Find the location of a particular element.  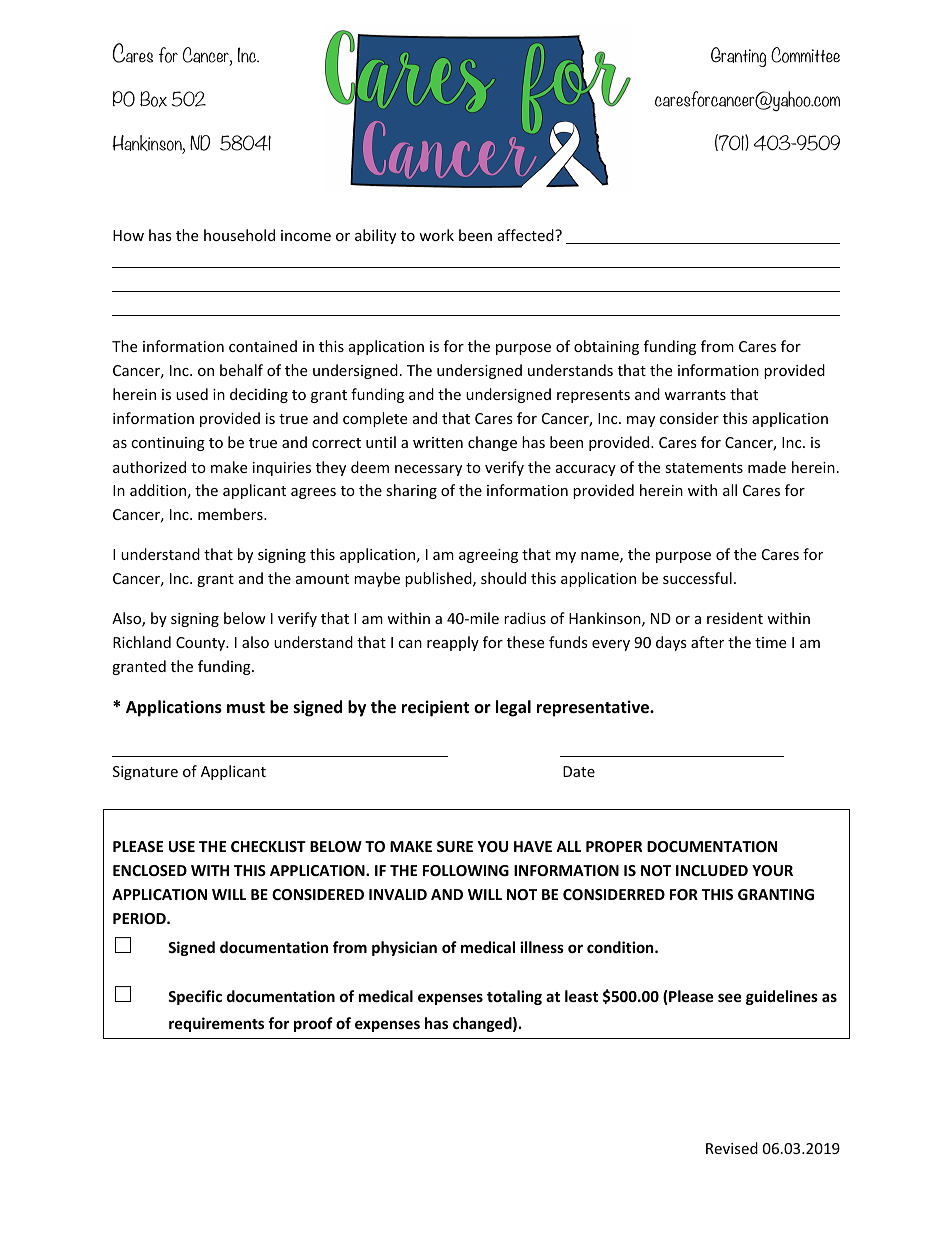

Committee is located at coordinates (805, 55).
